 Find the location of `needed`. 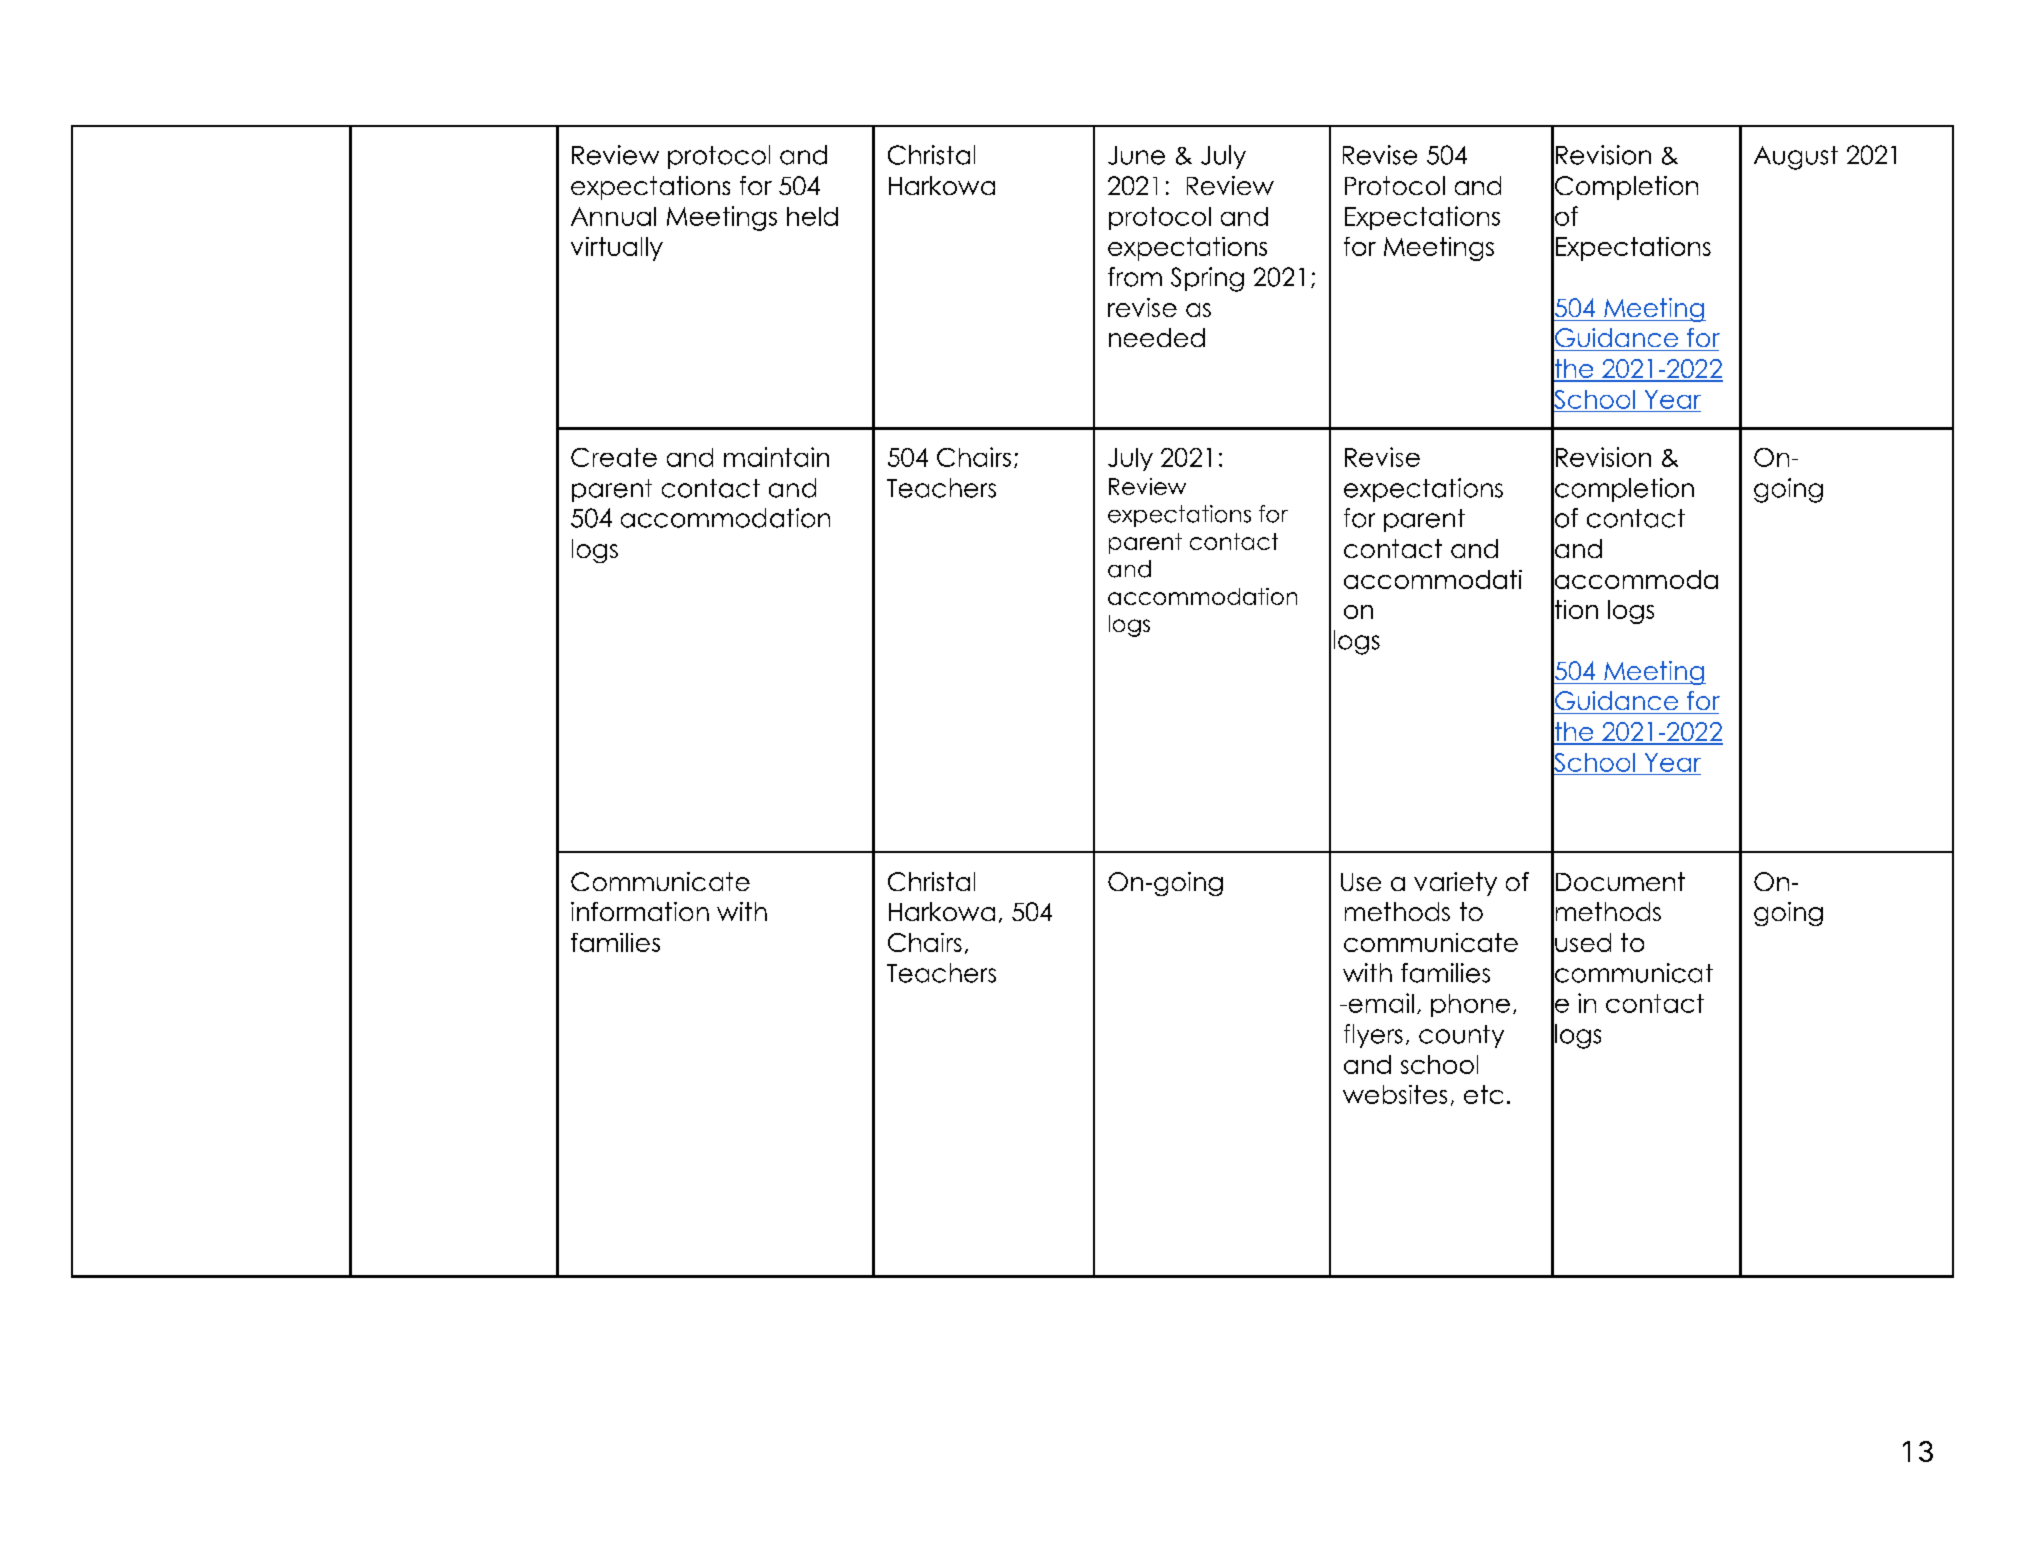

needed is located at coordinates (1157, 337).
